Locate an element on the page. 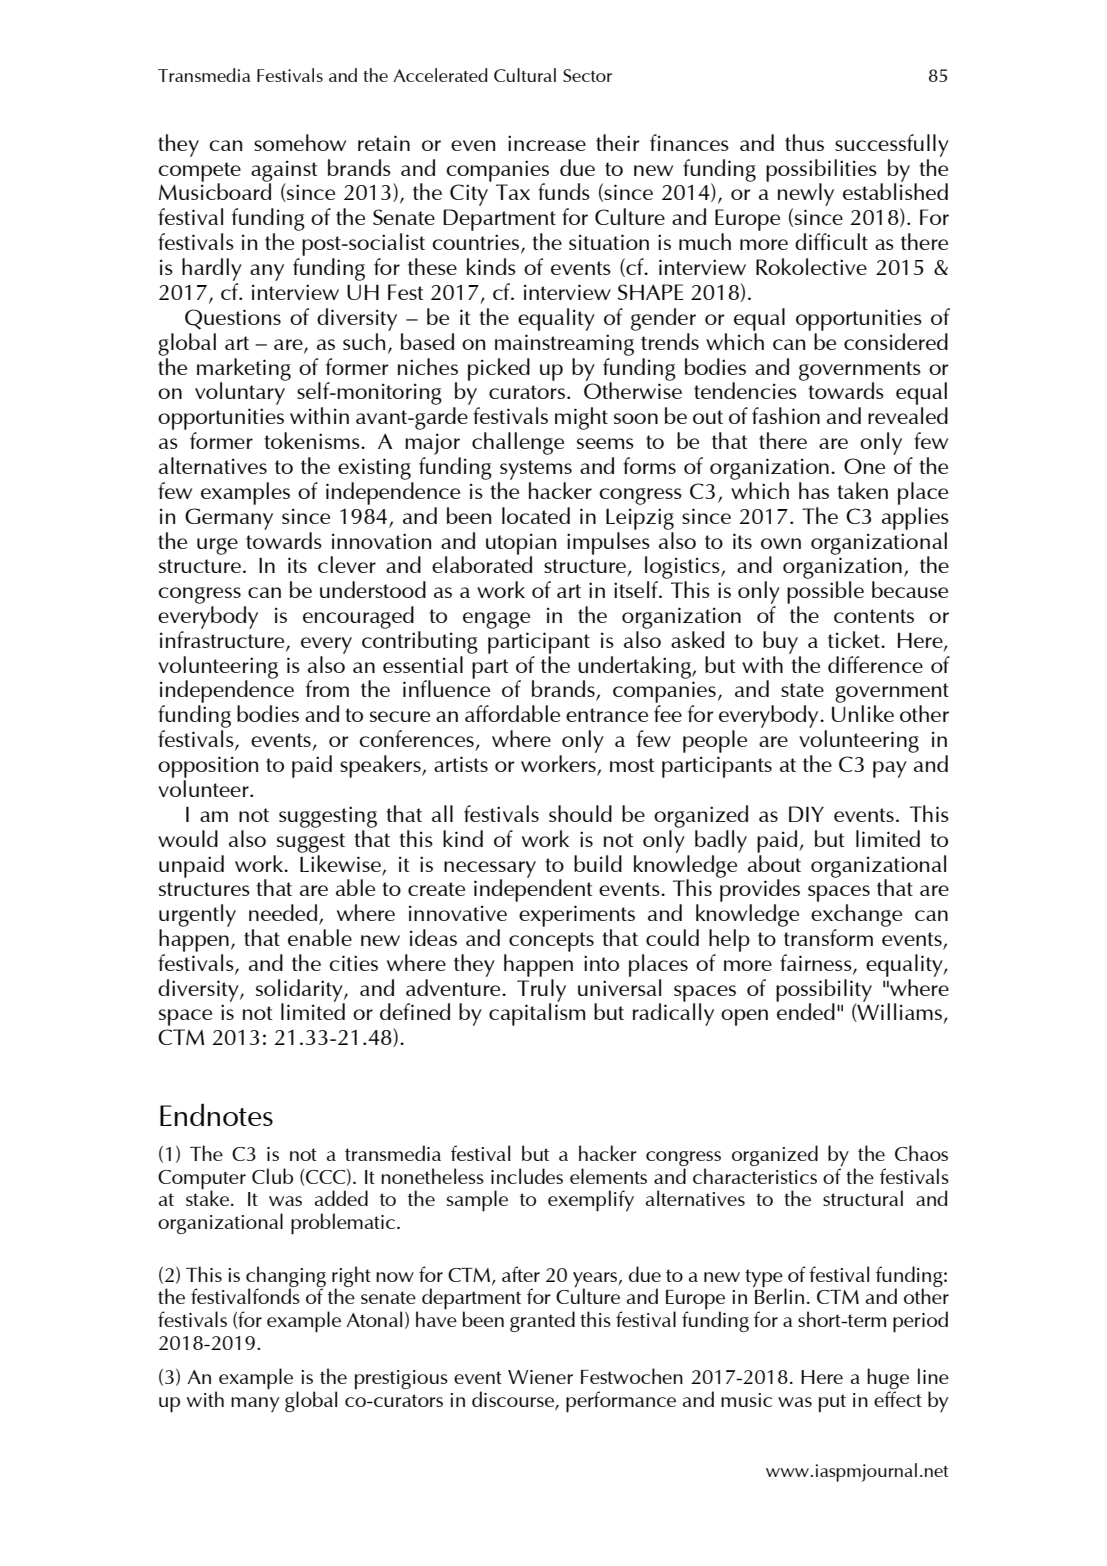  changing is located at coordinates (286, 1277).
